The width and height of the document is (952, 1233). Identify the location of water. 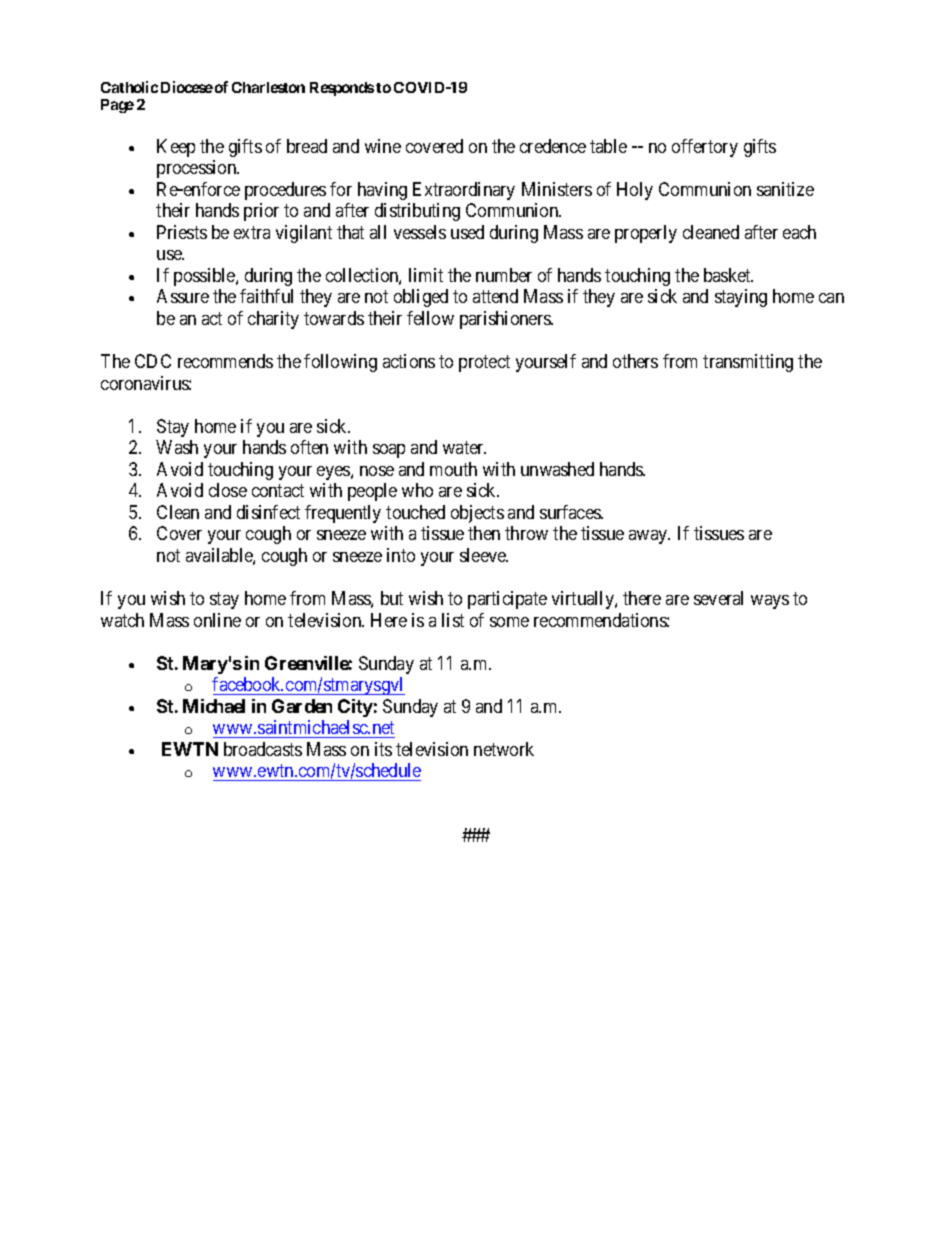
(464, 448).
